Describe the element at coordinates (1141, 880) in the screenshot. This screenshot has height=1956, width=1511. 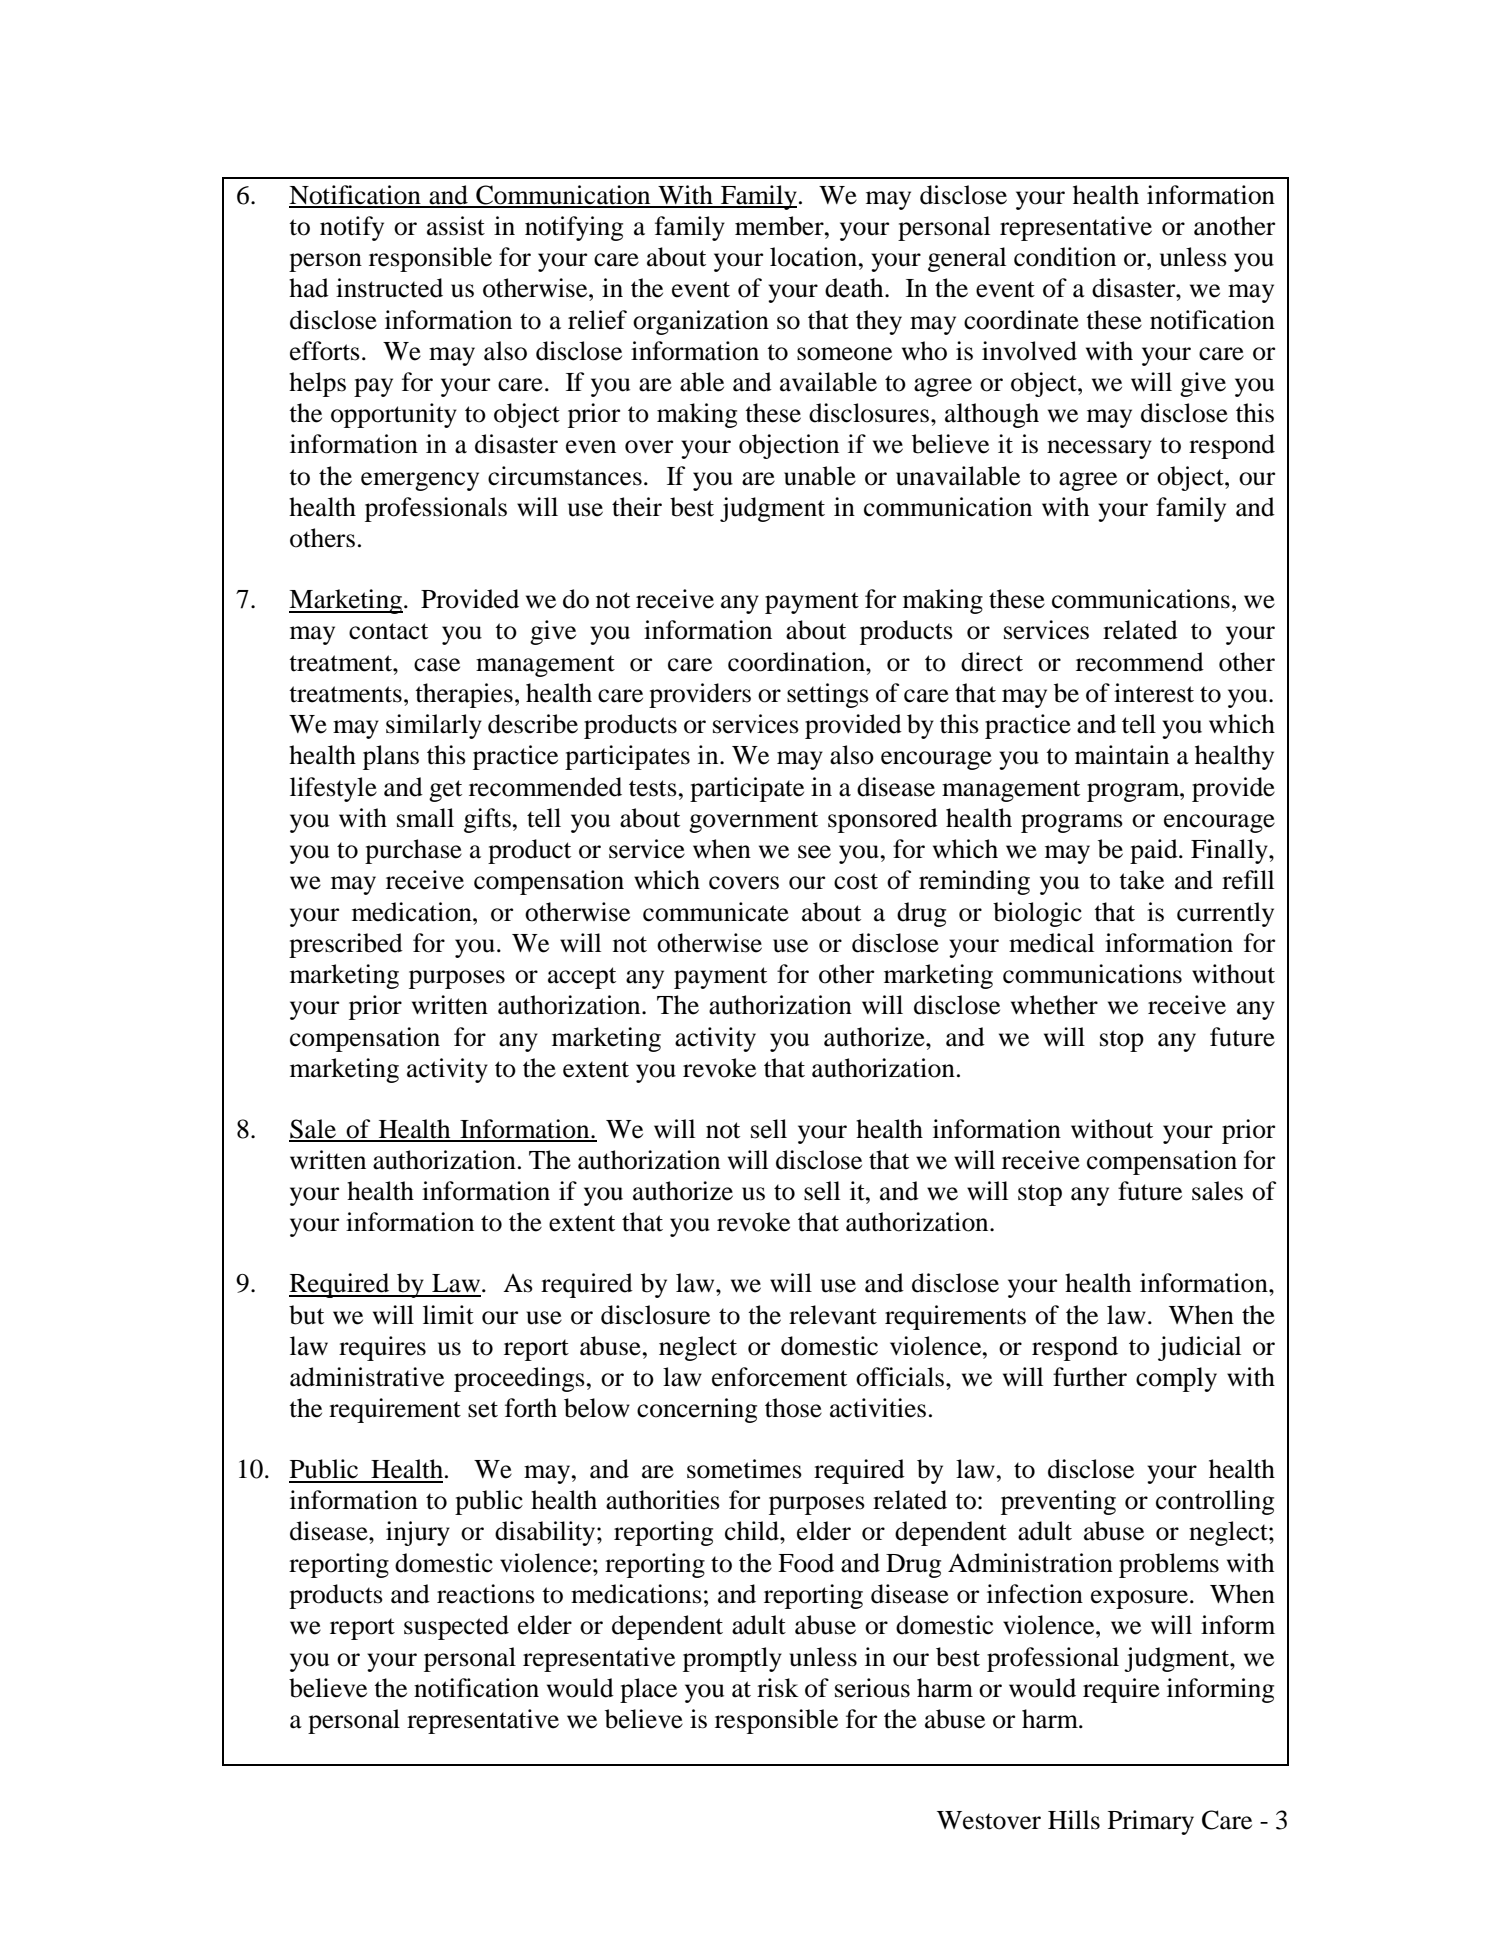
I see `take` at that location.
